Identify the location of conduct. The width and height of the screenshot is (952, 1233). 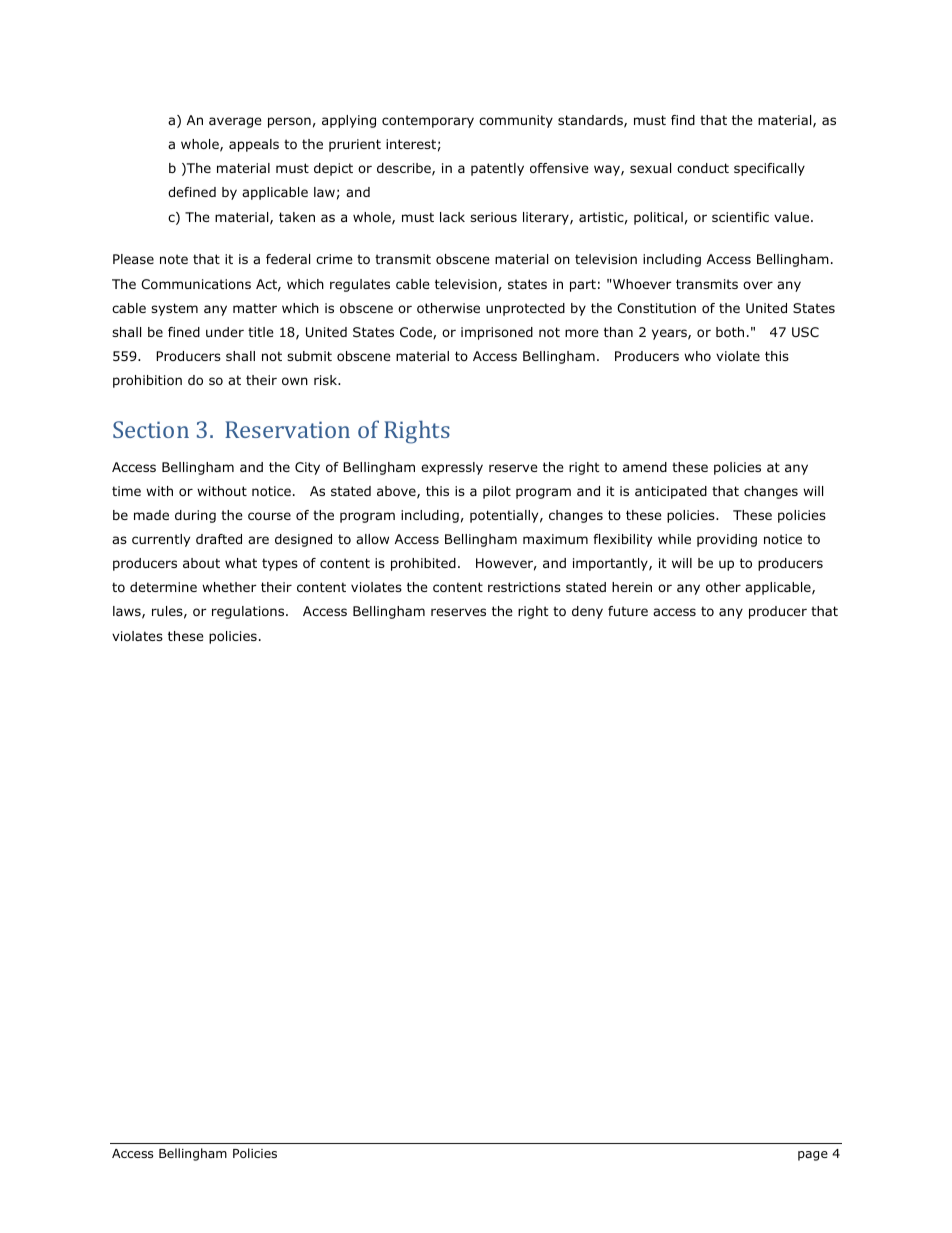
(703, 168).
